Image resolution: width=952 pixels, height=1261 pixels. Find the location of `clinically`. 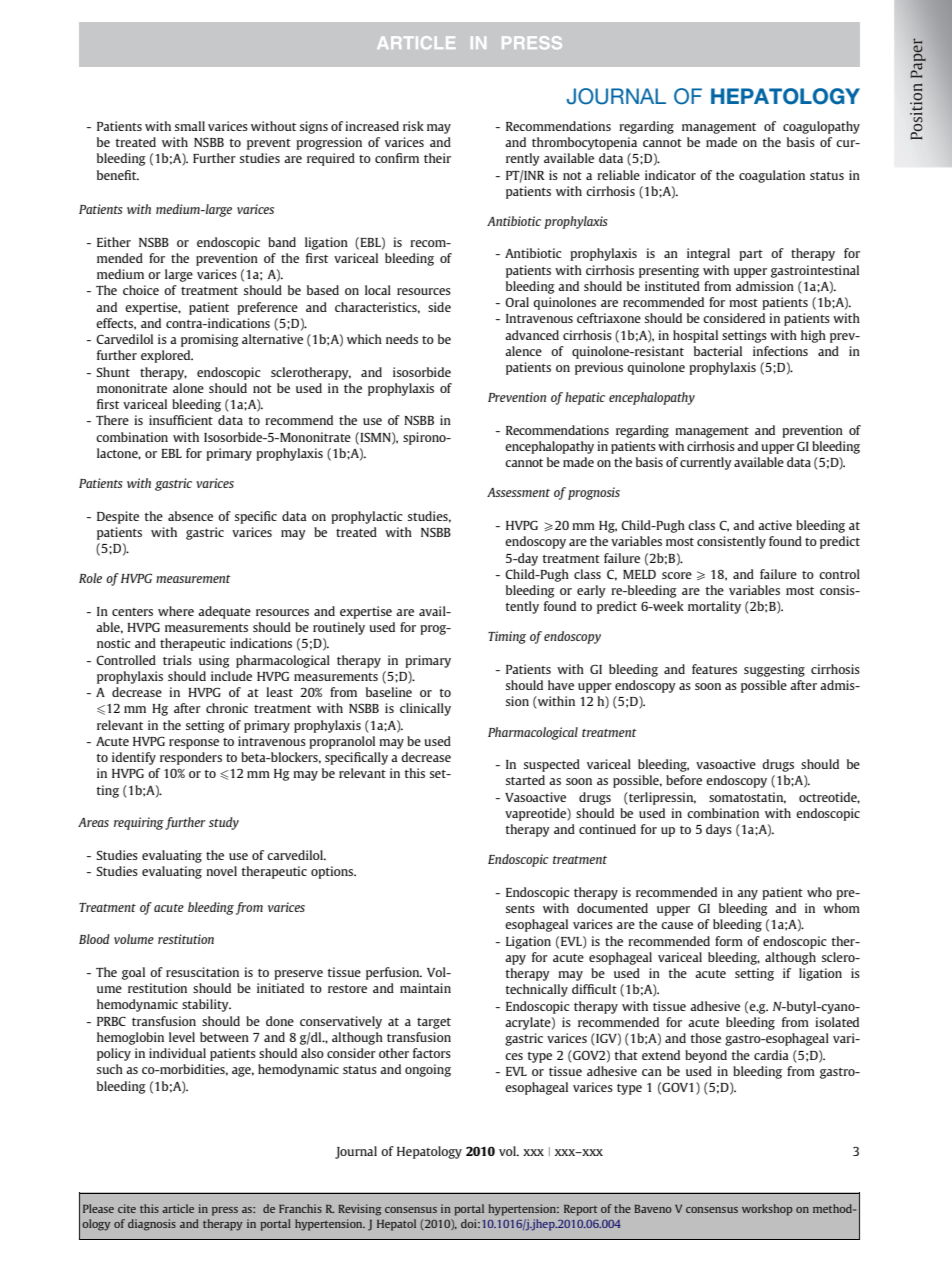

clinically is located at coordinates (425, 709).
